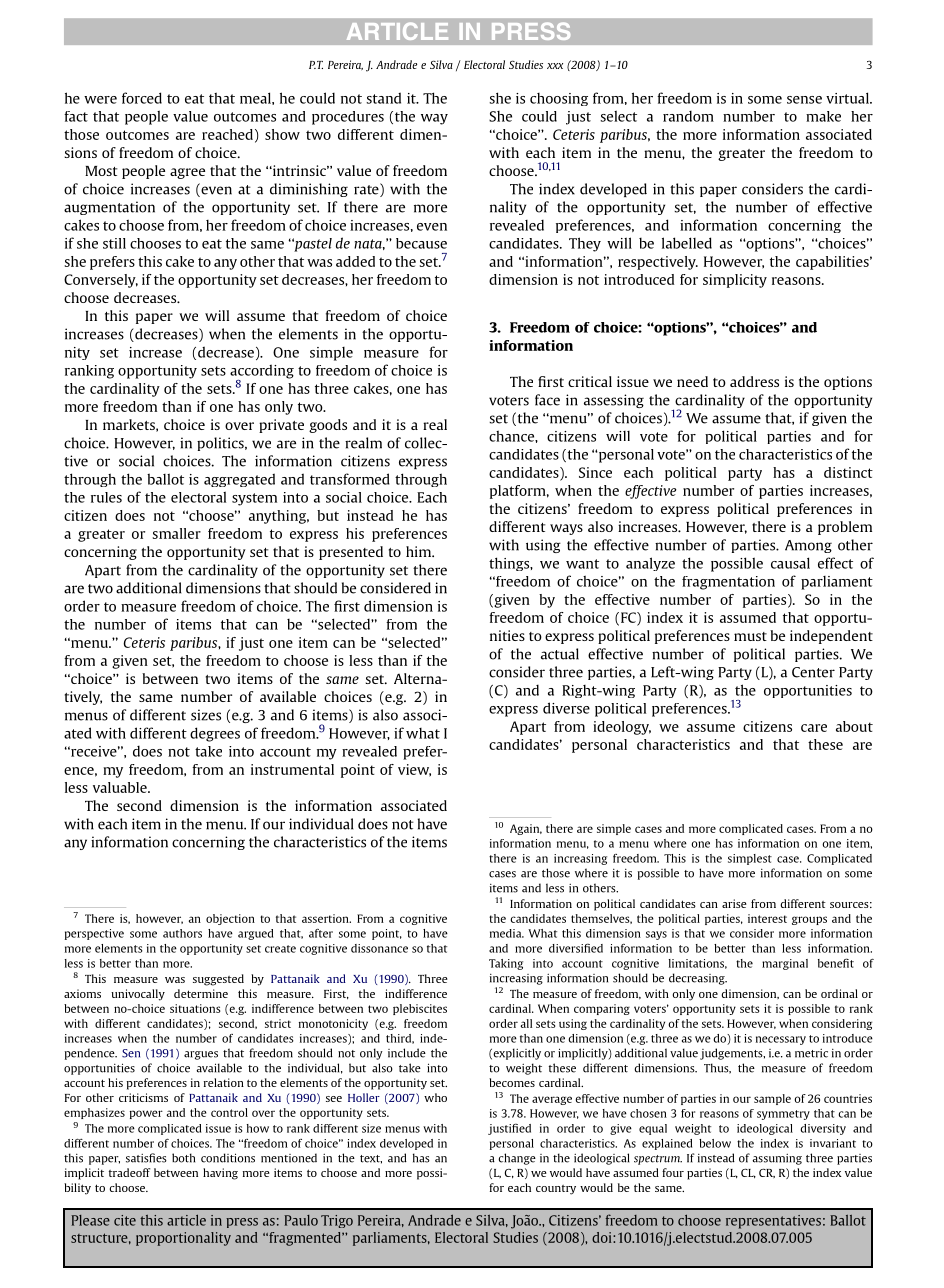 Image resolution: width=944 pixels, height=1288 pixels. What do you see at coordinates (804, 100) in the screenshot?
I see `sense` at bounding box center [804, 100].
